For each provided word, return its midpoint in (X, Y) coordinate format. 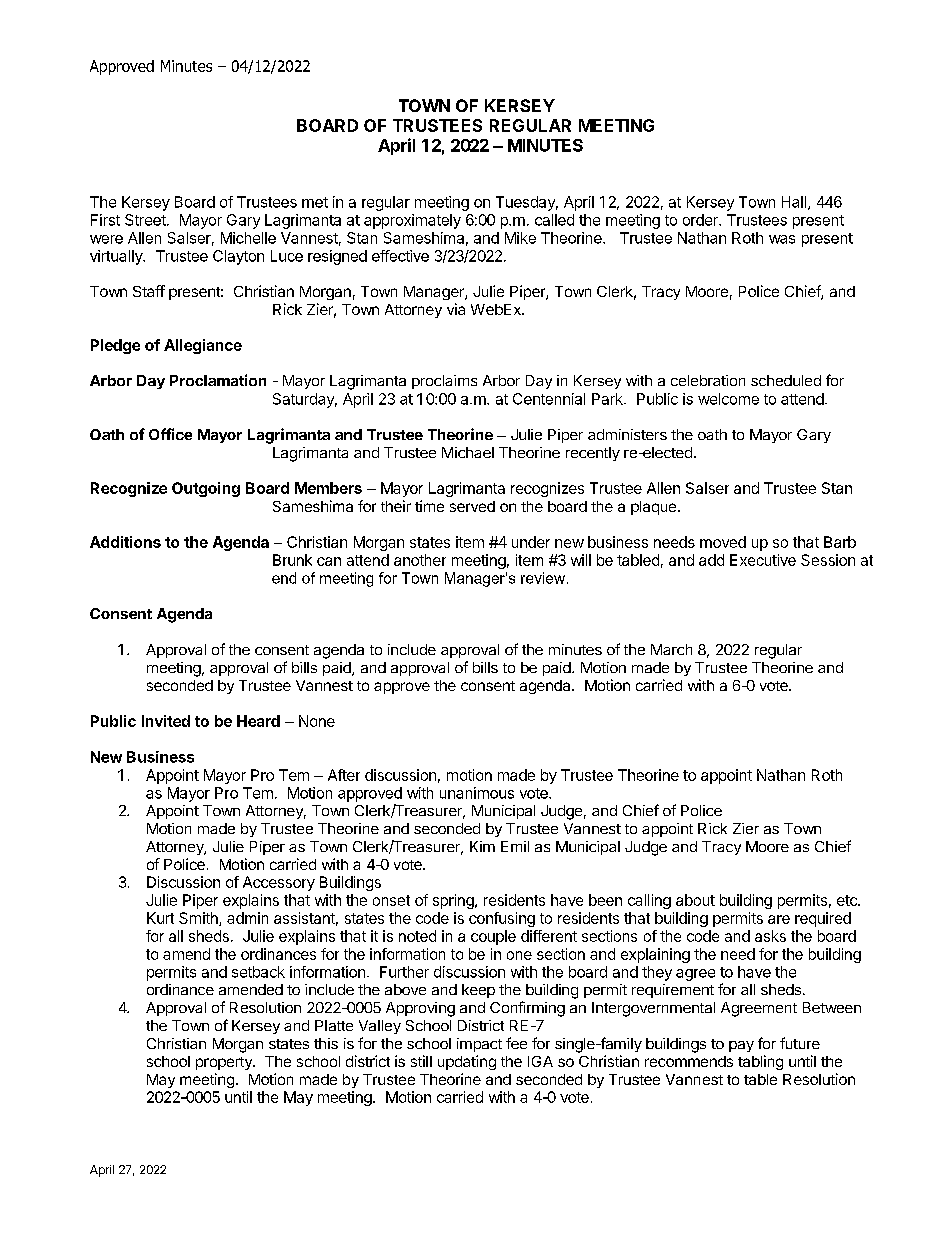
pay (741, 1046)
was (782, 239)
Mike (520, 238)
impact (479, 1045)
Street (146, 220)
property (225, 1063)
